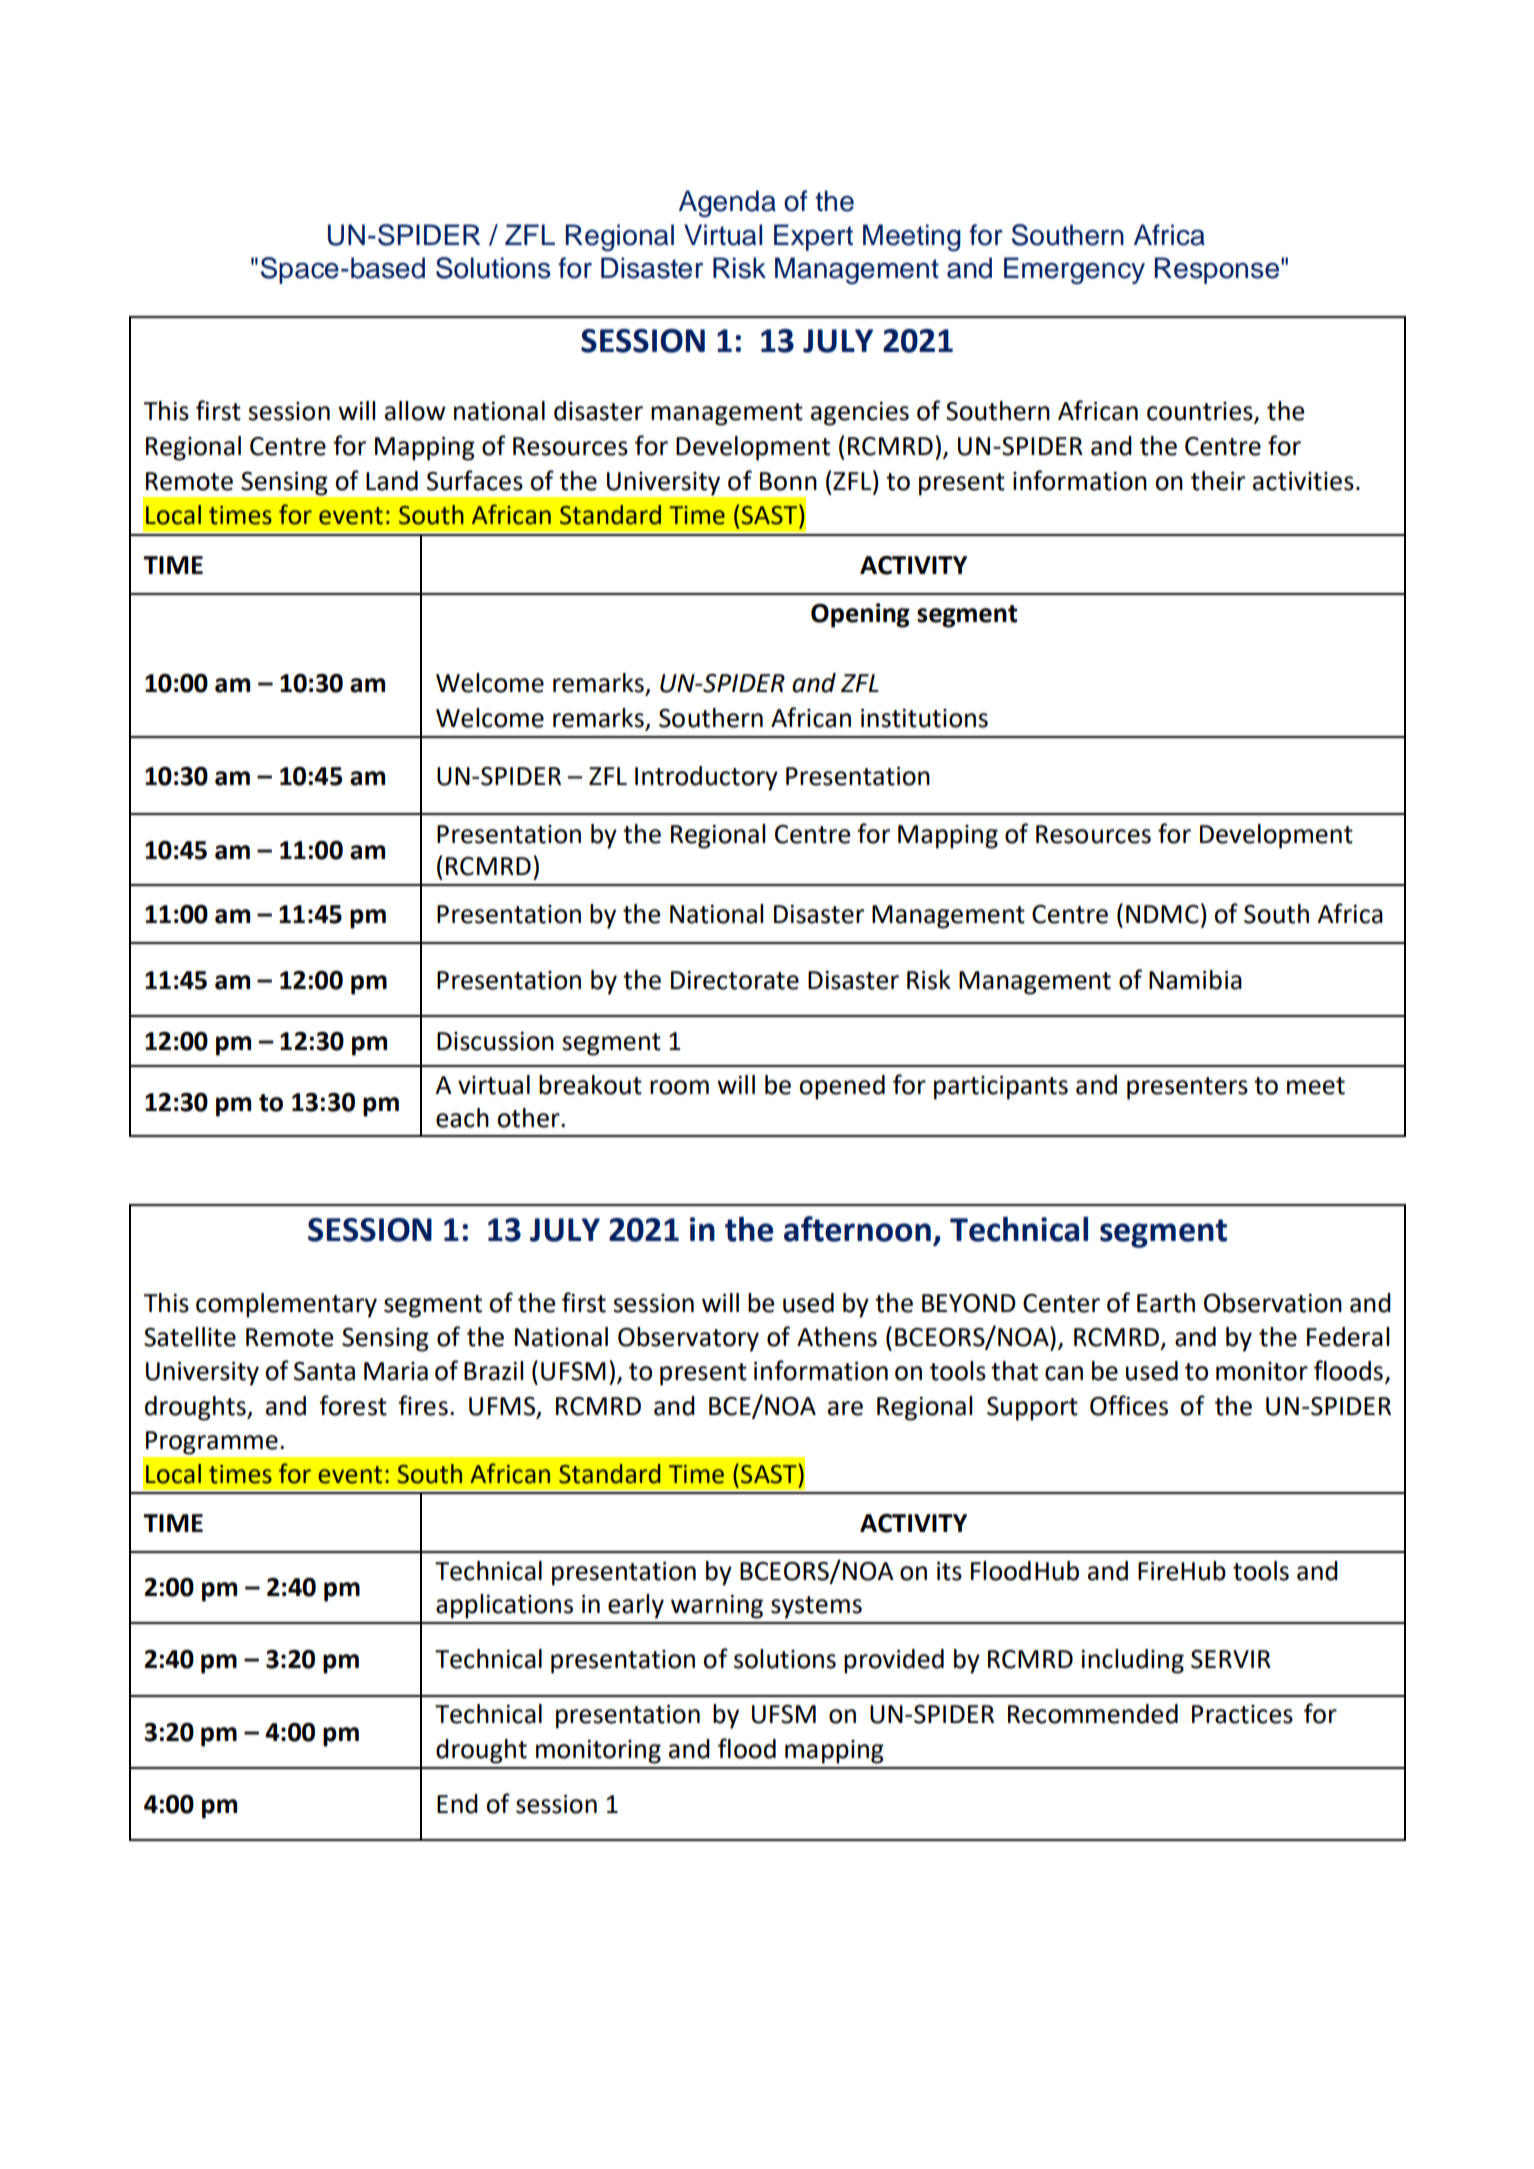 The image size is (1534, 2169). I want to click on Response, so click(1218, 270).
